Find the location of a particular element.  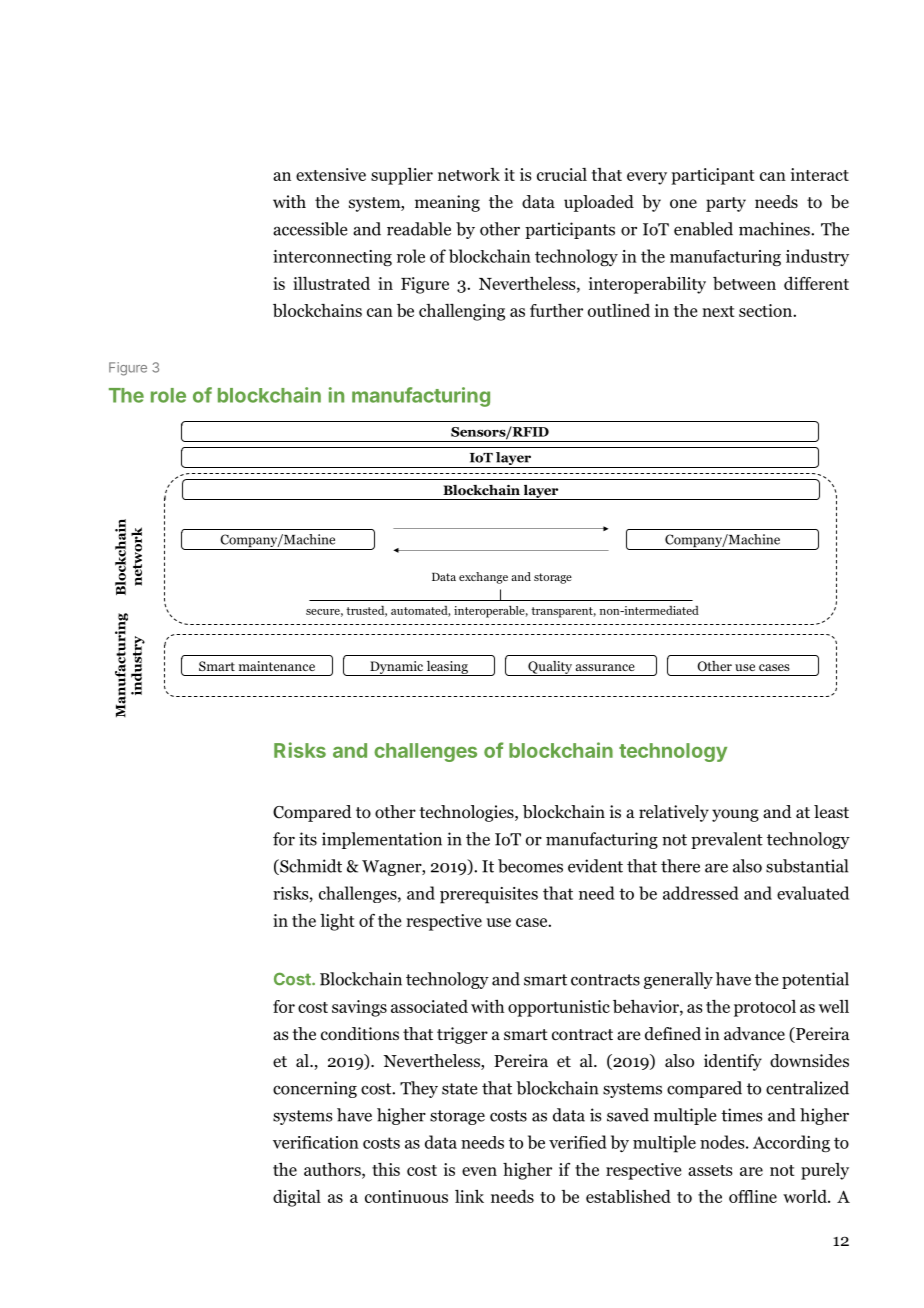

evaluated is located at coordinates (813, 893).
